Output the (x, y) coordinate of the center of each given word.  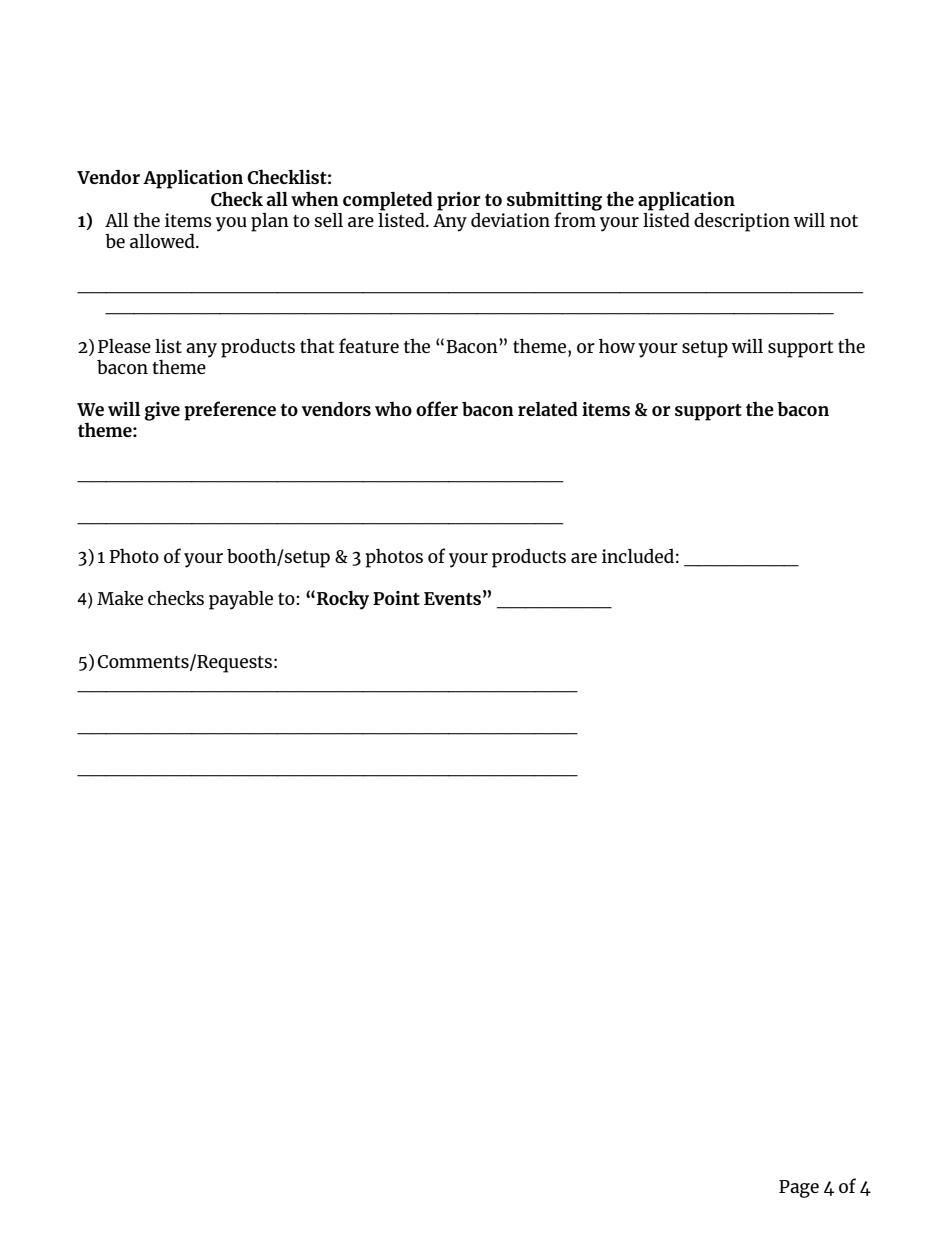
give (162, 411)
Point (396, 598)
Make (120, 598)
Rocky (343, 600)
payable (241, 600)
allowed (163, 241)
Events (452, 598)
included (638, 556)
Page (799, 1189)
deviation (510, 220)
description (742, 222)
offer (437, 408)
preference (230, 411)
